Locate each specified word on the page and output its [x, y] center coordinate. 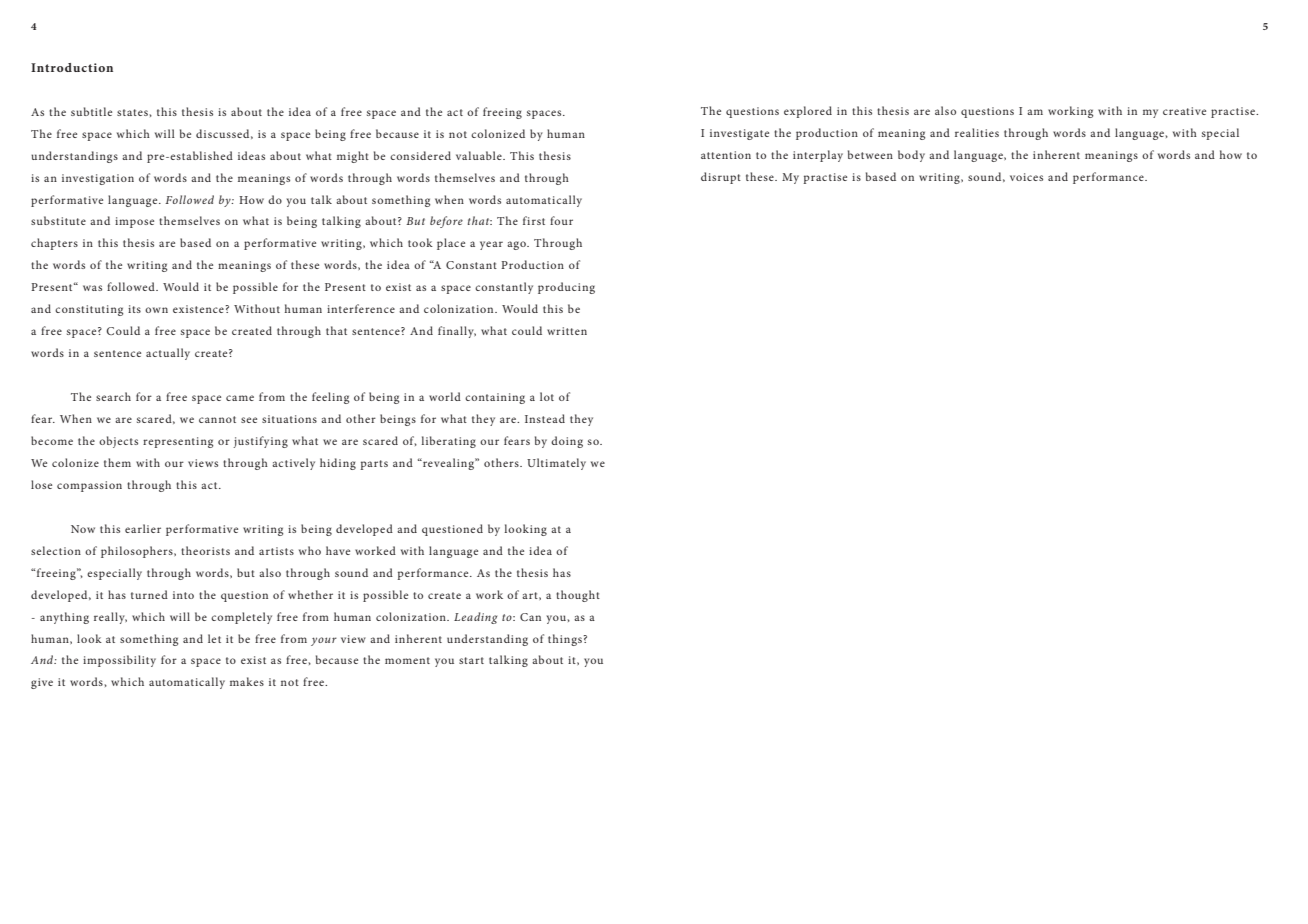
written [567, 331]
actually [168, 354]
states [133, 112]
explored [808, 112]
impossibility [119, 661]
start [471, 660]
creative [1184, 111]
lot [547, 396]
